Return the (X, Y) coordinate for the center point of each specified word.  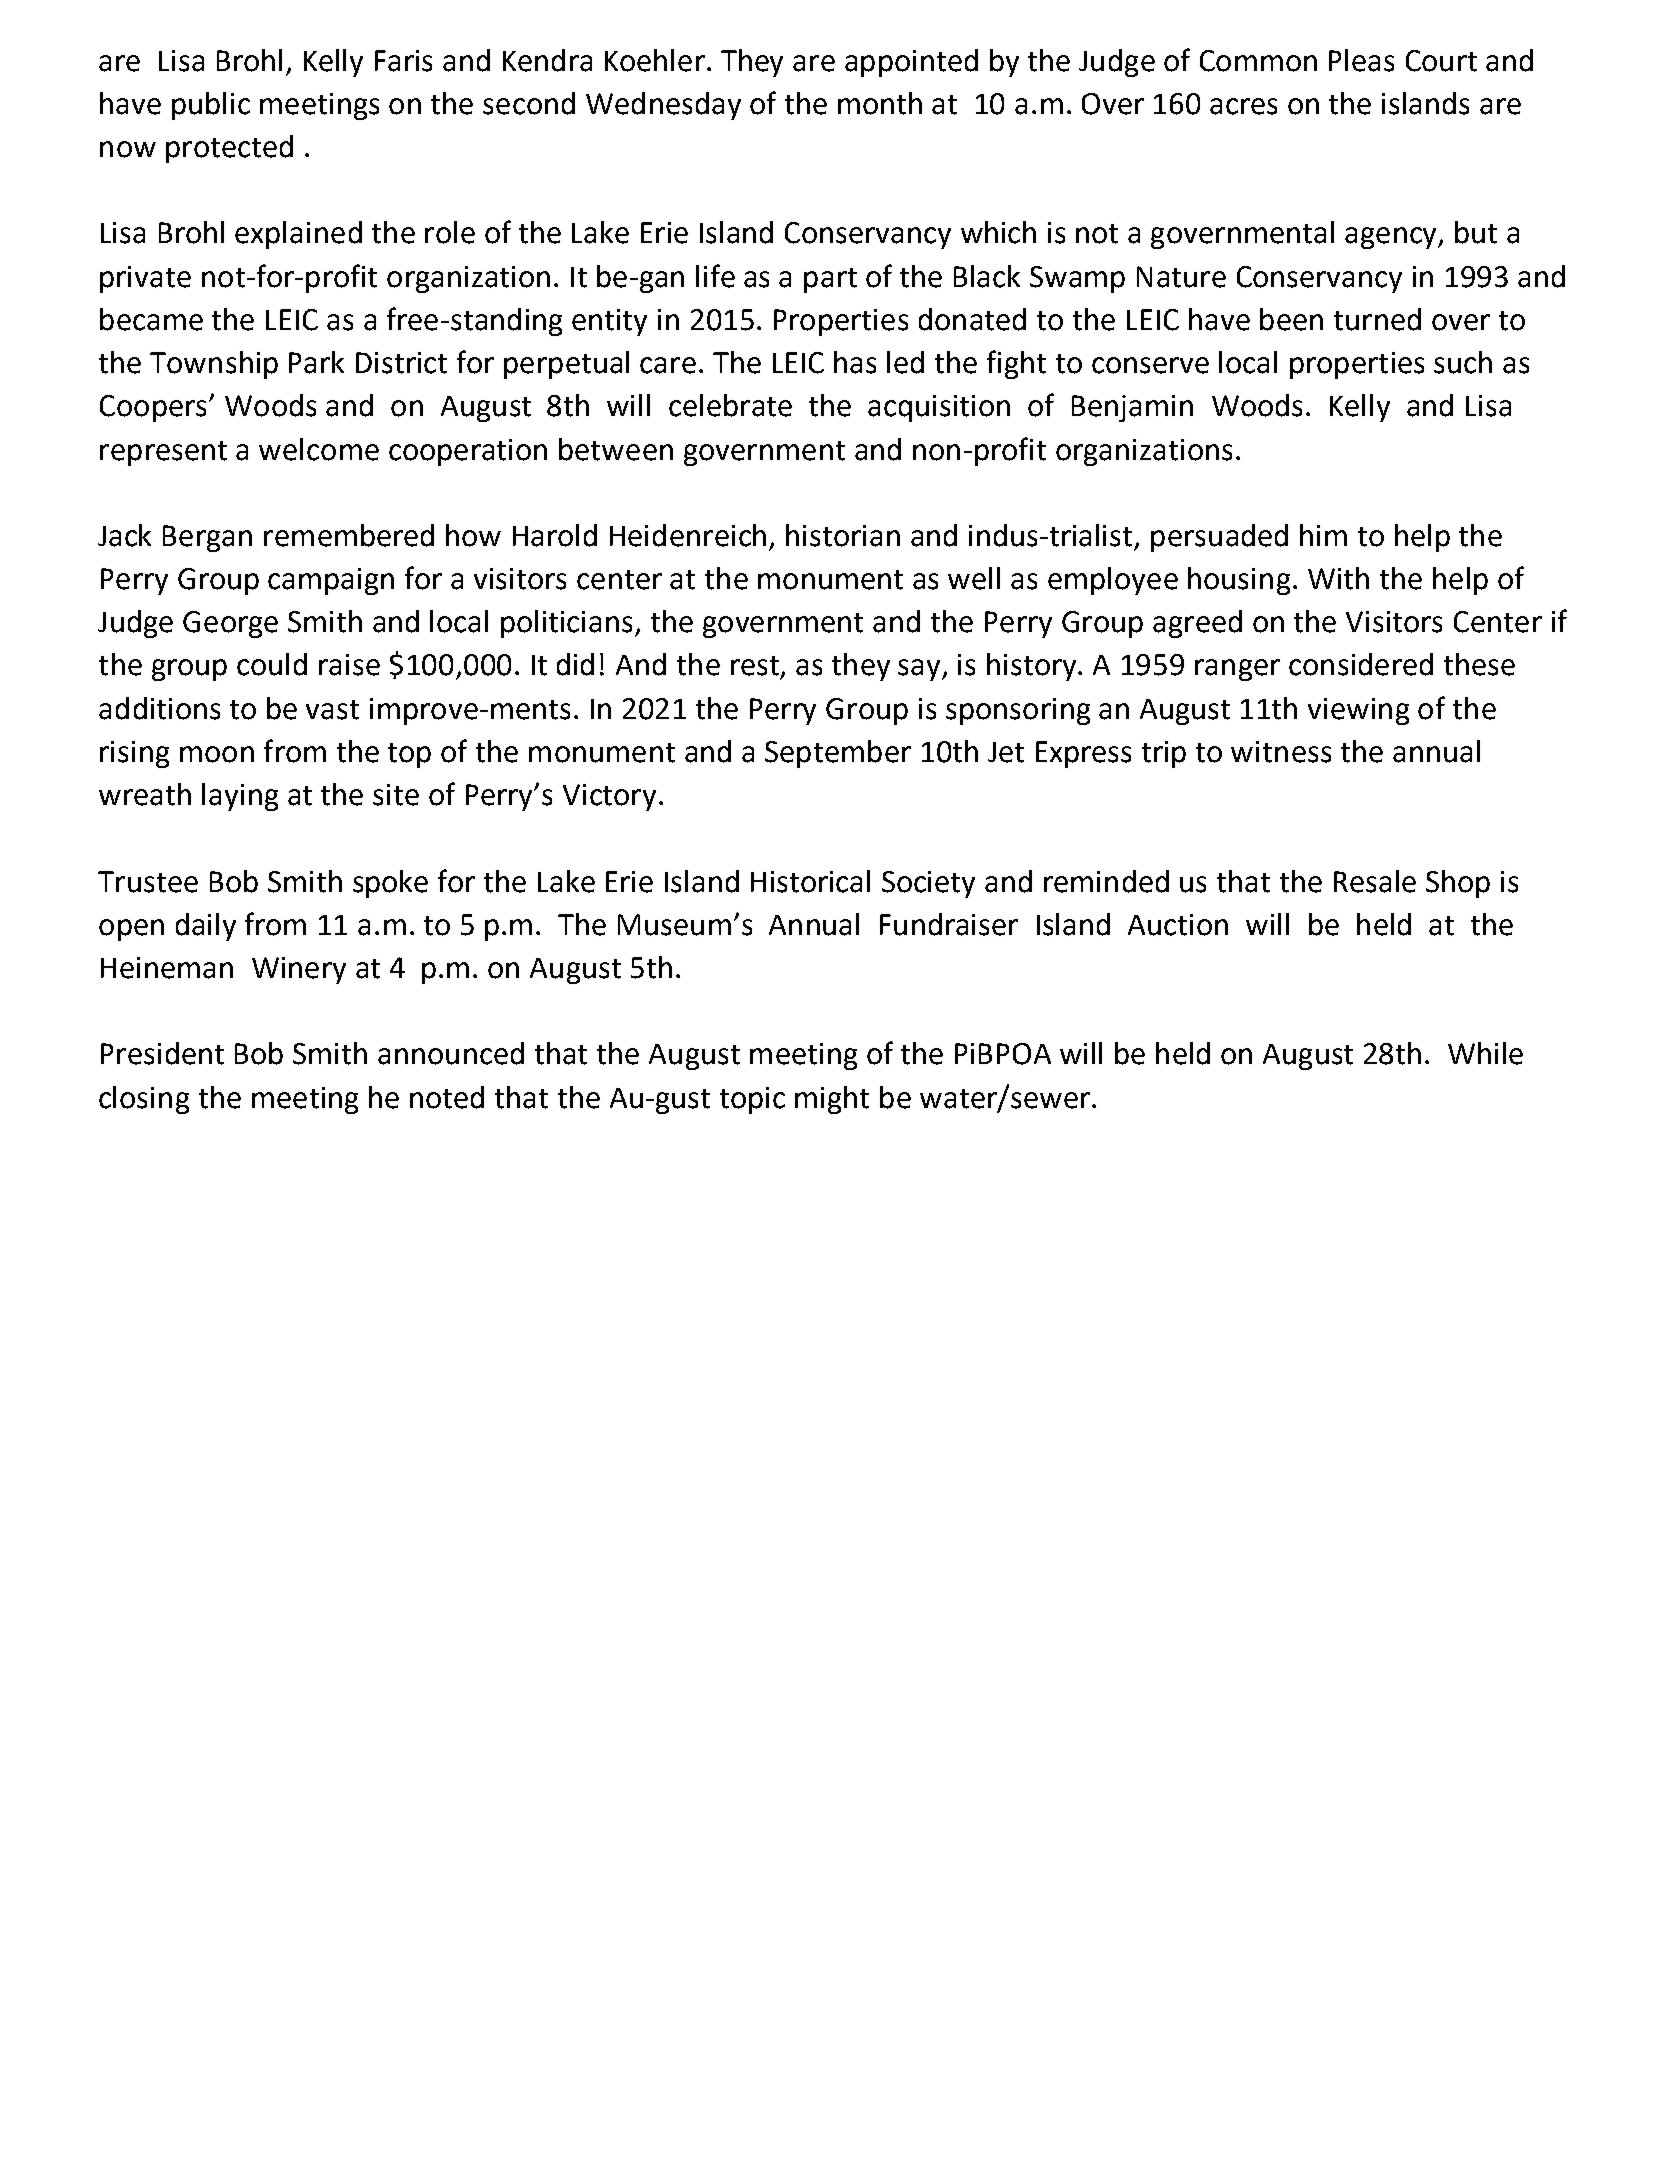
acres (1243, 106)
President (162, 1053)
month (880, 103)
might (832, 1100)
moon (217, 754)
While (1485, 1053)
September (838, 754)
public (211, 106)
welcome (319, 449)
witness (1281, 752)
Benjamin (1132, 408)
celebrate (730, 405)
